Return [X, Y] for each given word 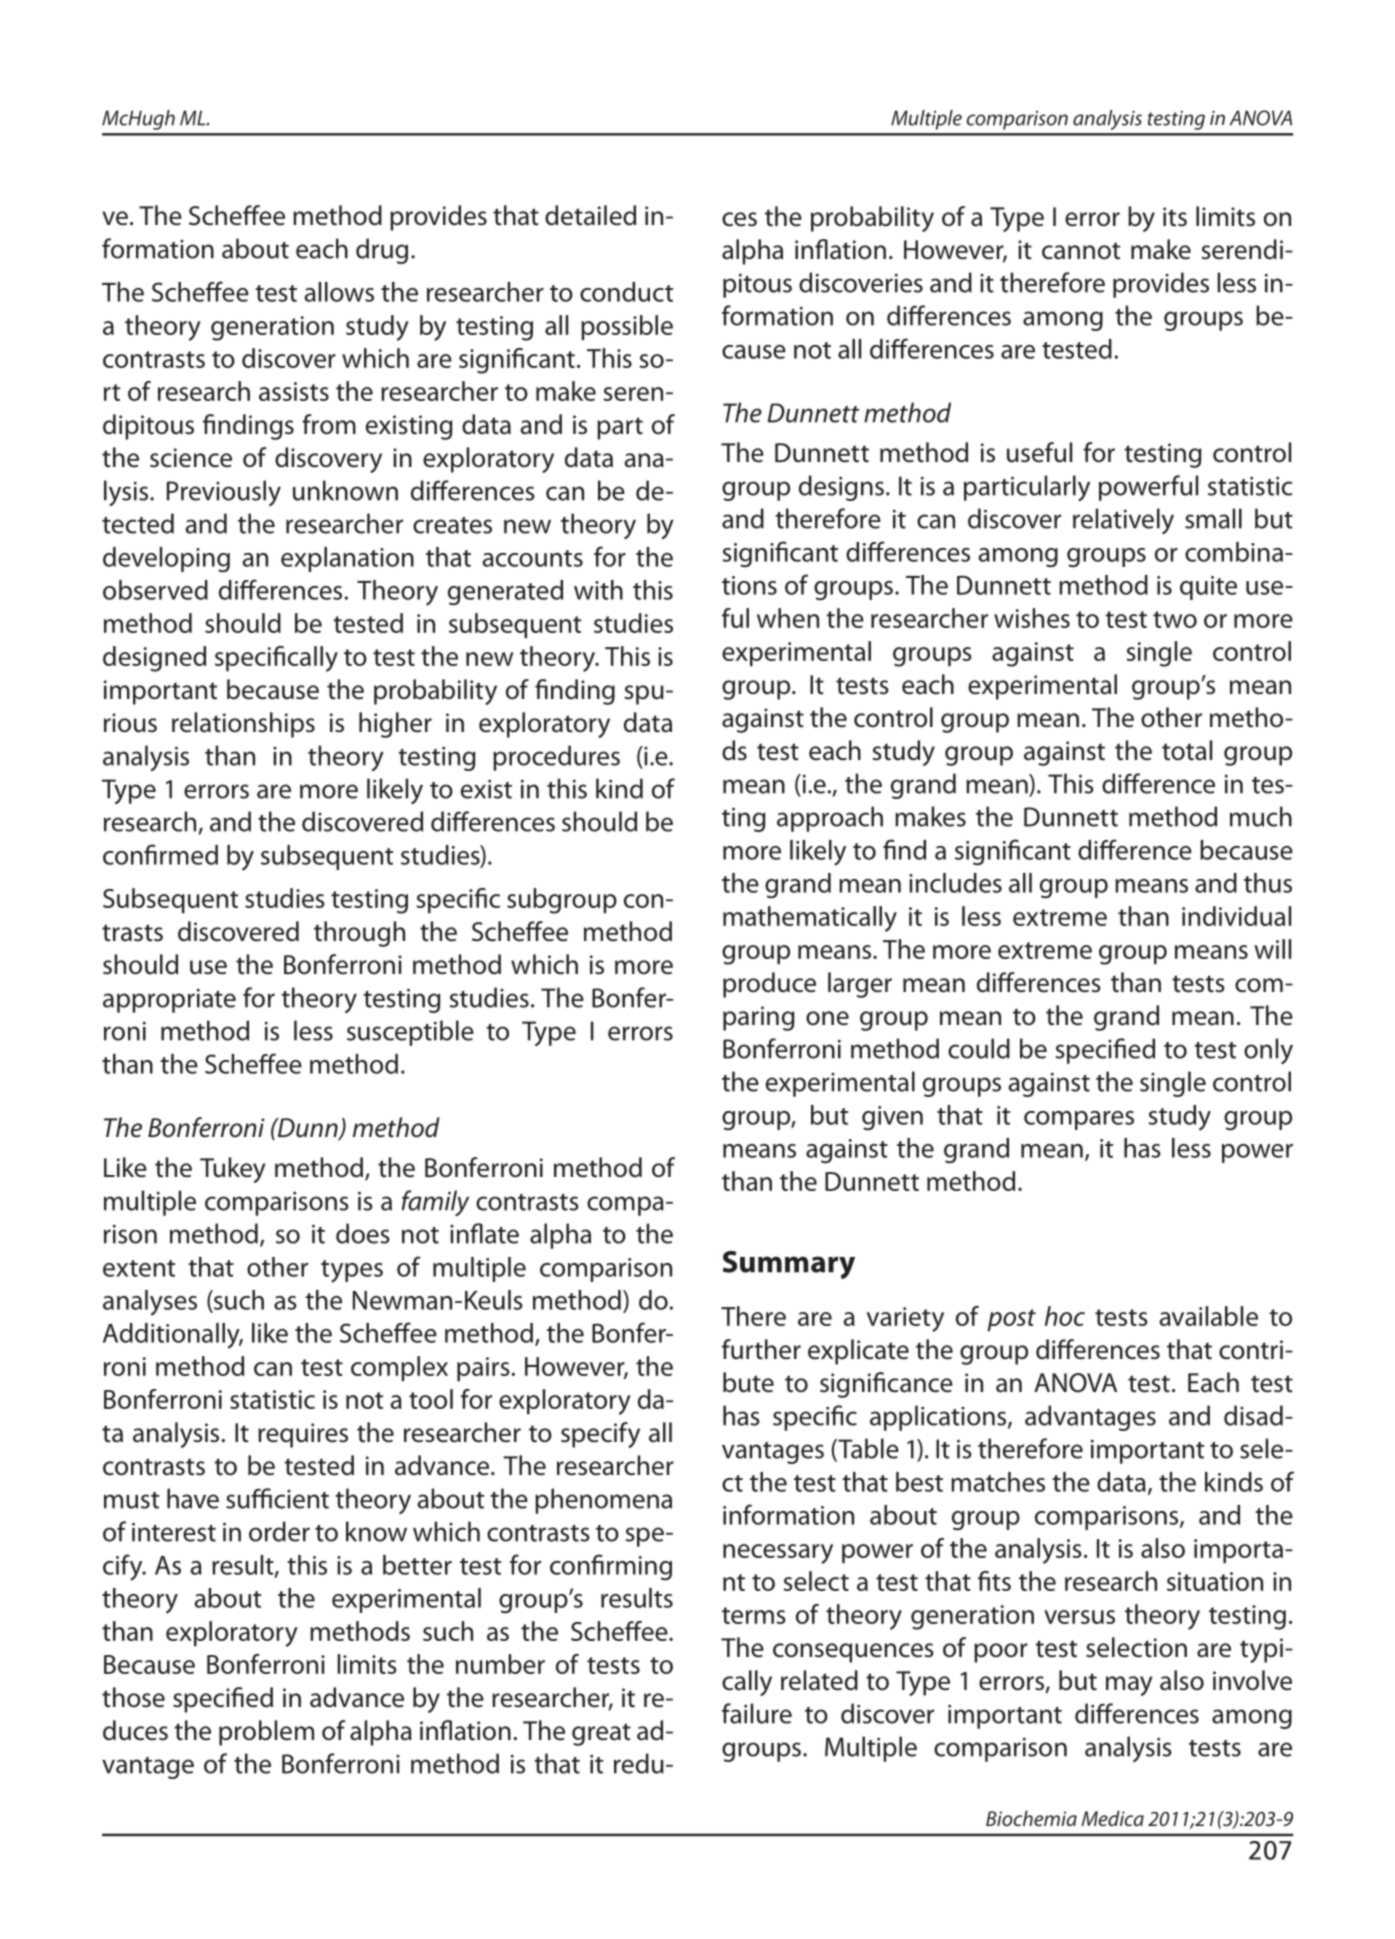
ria [200, 998]
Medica [1112, 1818]
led [620, 215]
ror [1104, 219]
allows [339, 292]
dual [1267, 916]
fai [734, 1713]
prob [245, 1733]
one [827, 1018]
